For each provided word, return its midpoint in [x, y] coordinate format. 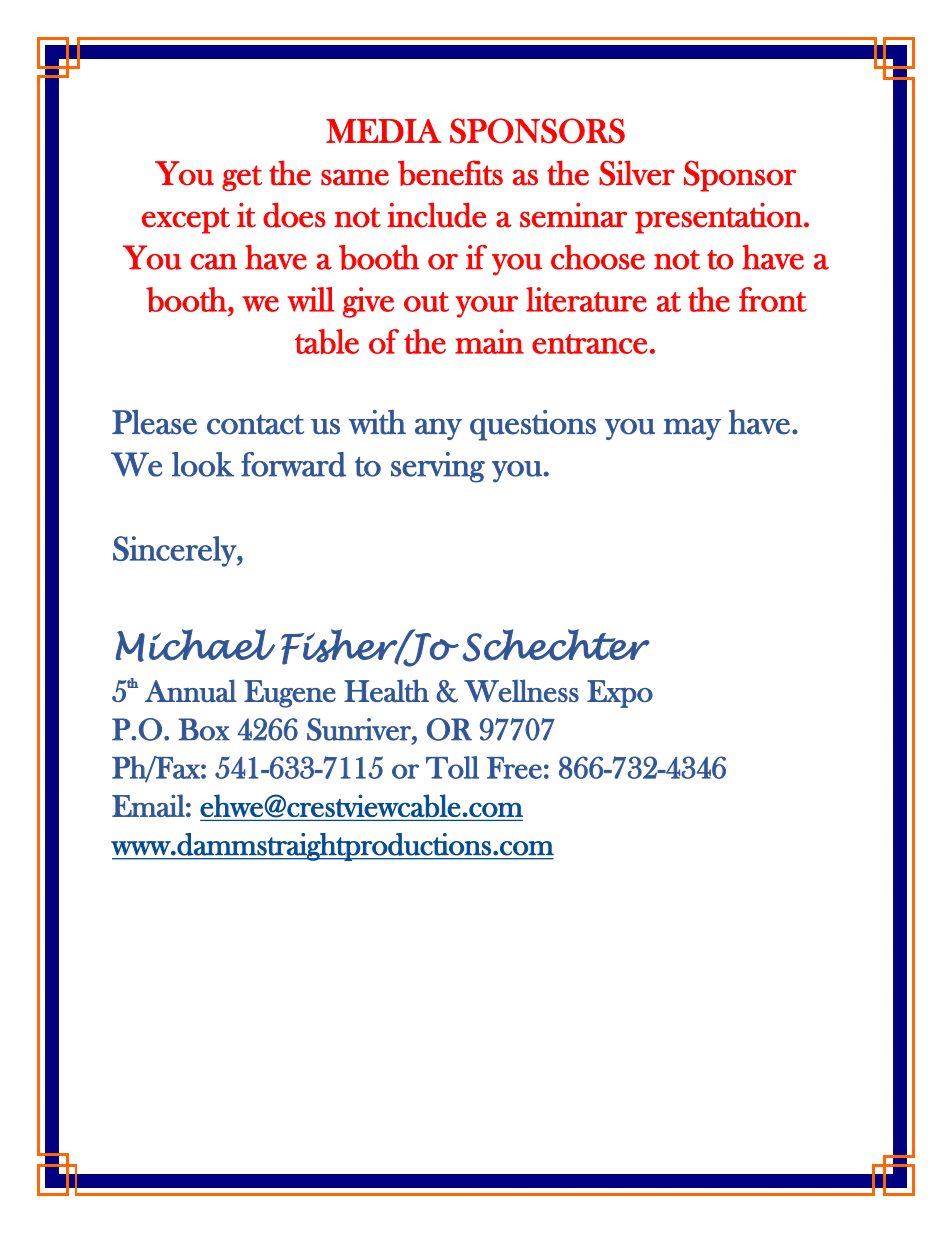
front [773, 299]
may [692, 429]
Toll [452, 767]
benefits [450, 173]
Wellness [521, 690]
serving [438, 467]
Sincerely [175, 551]
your [487, 307]
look [203, 464]
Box [204, 729]
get [242, 178]
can [214, 262]
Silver [637, 173]
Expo [620, 694]
